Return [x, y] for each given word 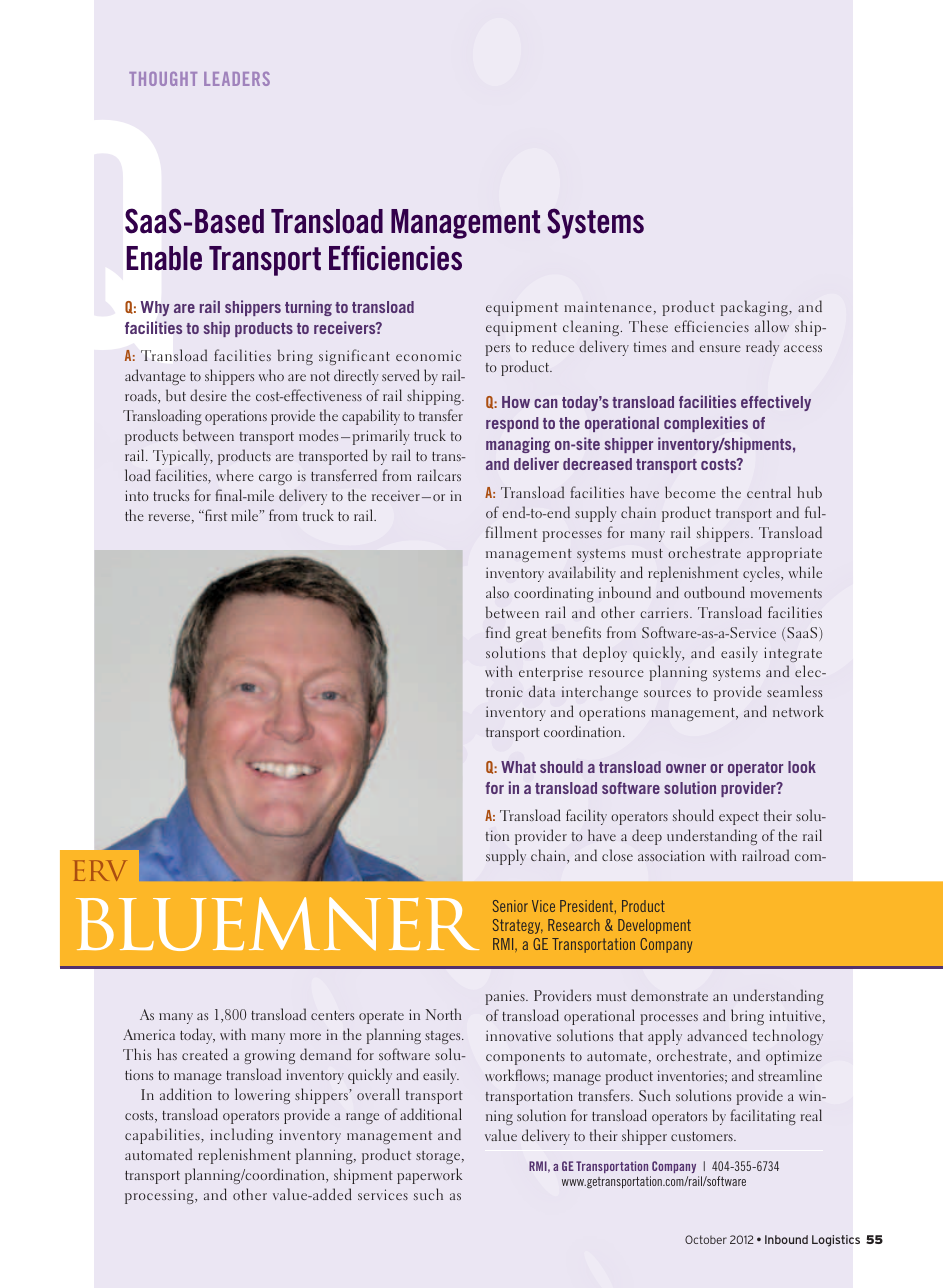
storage [438, 1157]
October [706, 1239]
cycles [762, 574]
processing [160, 1197]
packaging [755, 308]
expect [739, 818]
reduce [553, 346]
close [617, 855]
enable [164, 258]
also [497, 592]
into [137, 495]
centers [332, 1015]
